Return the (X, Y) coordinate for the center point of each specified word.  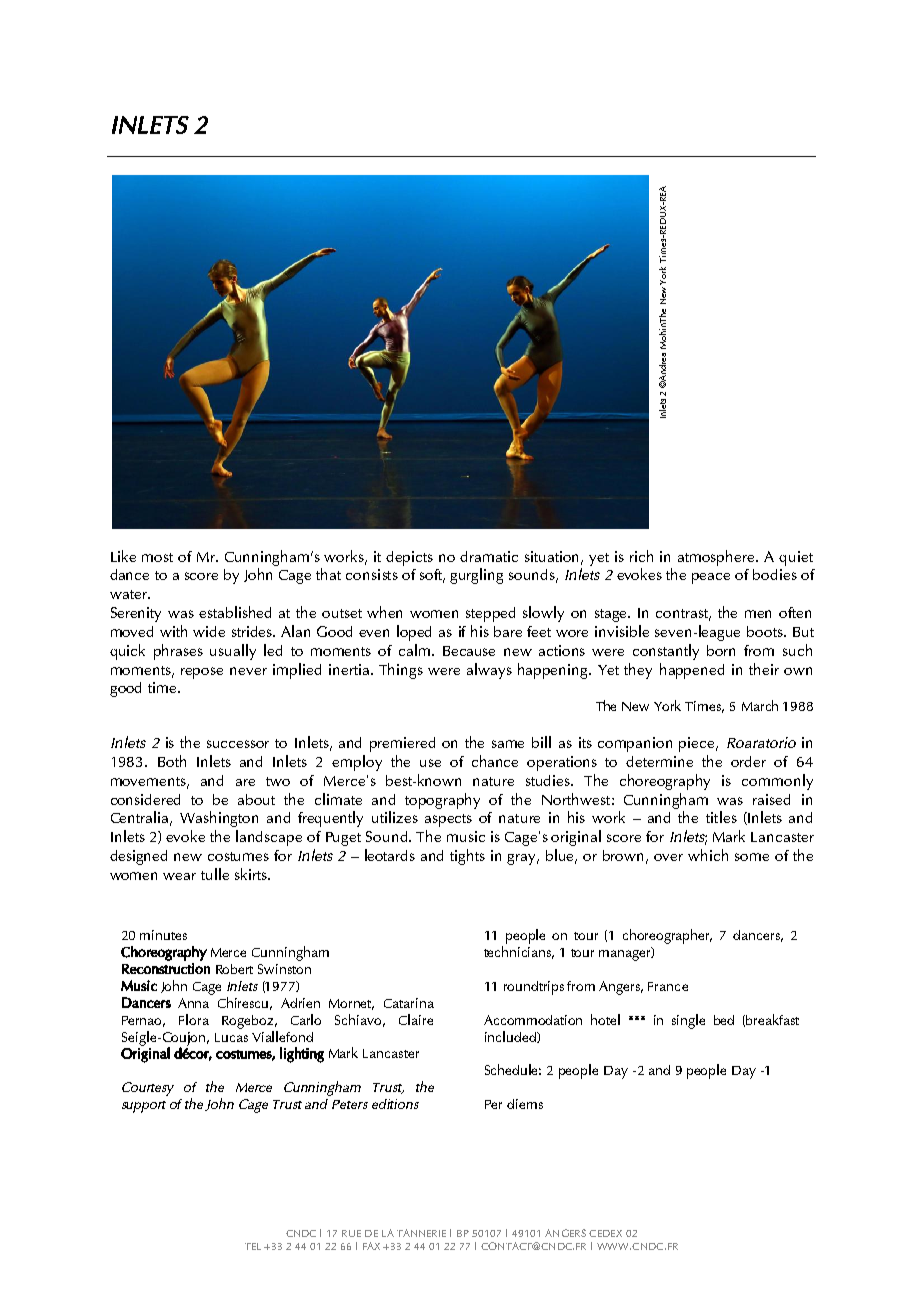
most (157, 557)
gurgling (476, 576)
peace (711, 578)
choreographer (667, 936)
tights (467, 857)
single (688, 1021)
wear (179, 876)
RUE (351, 1233)
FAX (371, 1246)
